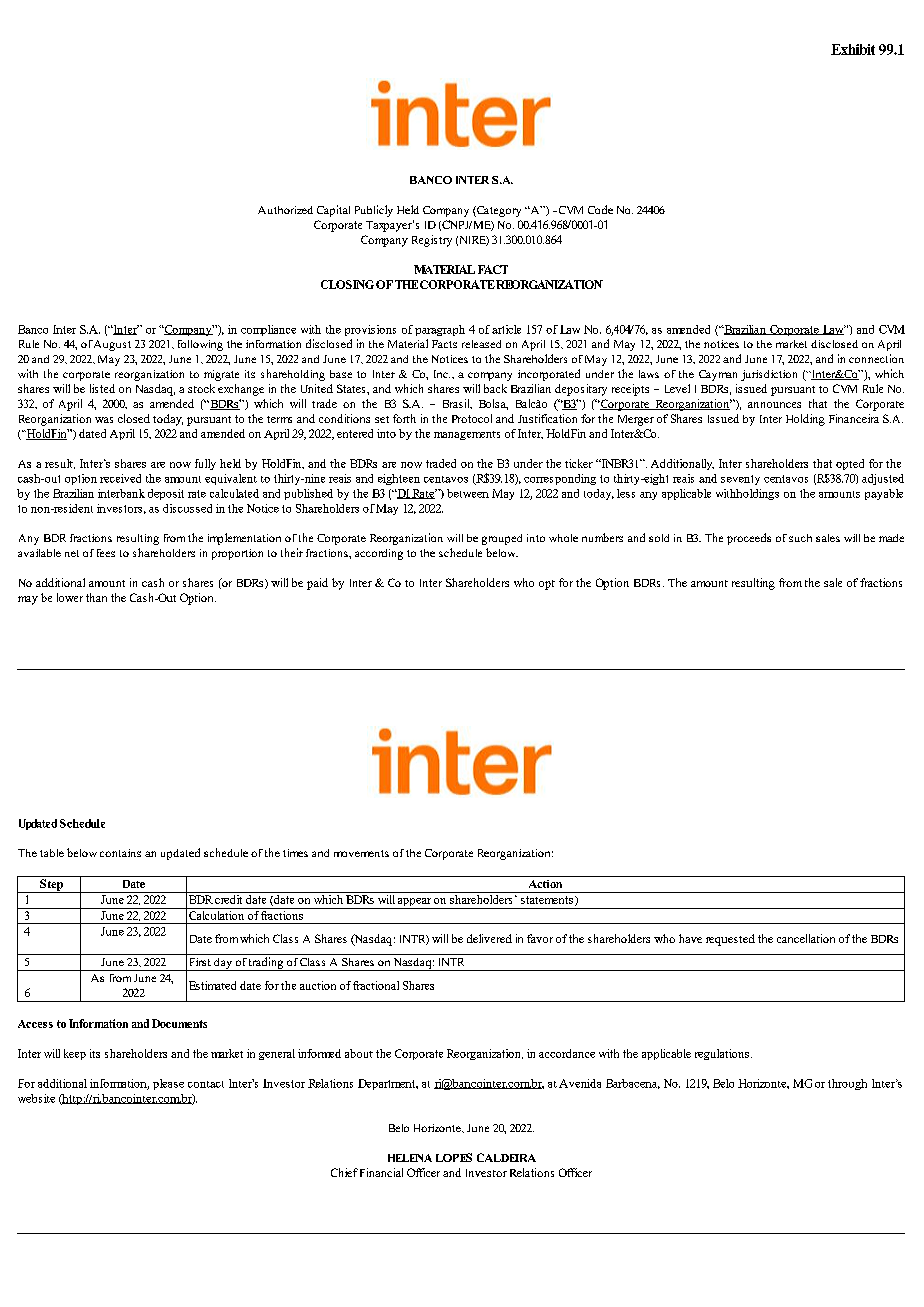 Image resolution: width=924 pixels, height=1307 pixels. Describe the element at coordinates (800, 538) in the image. I see `such` at that location.
